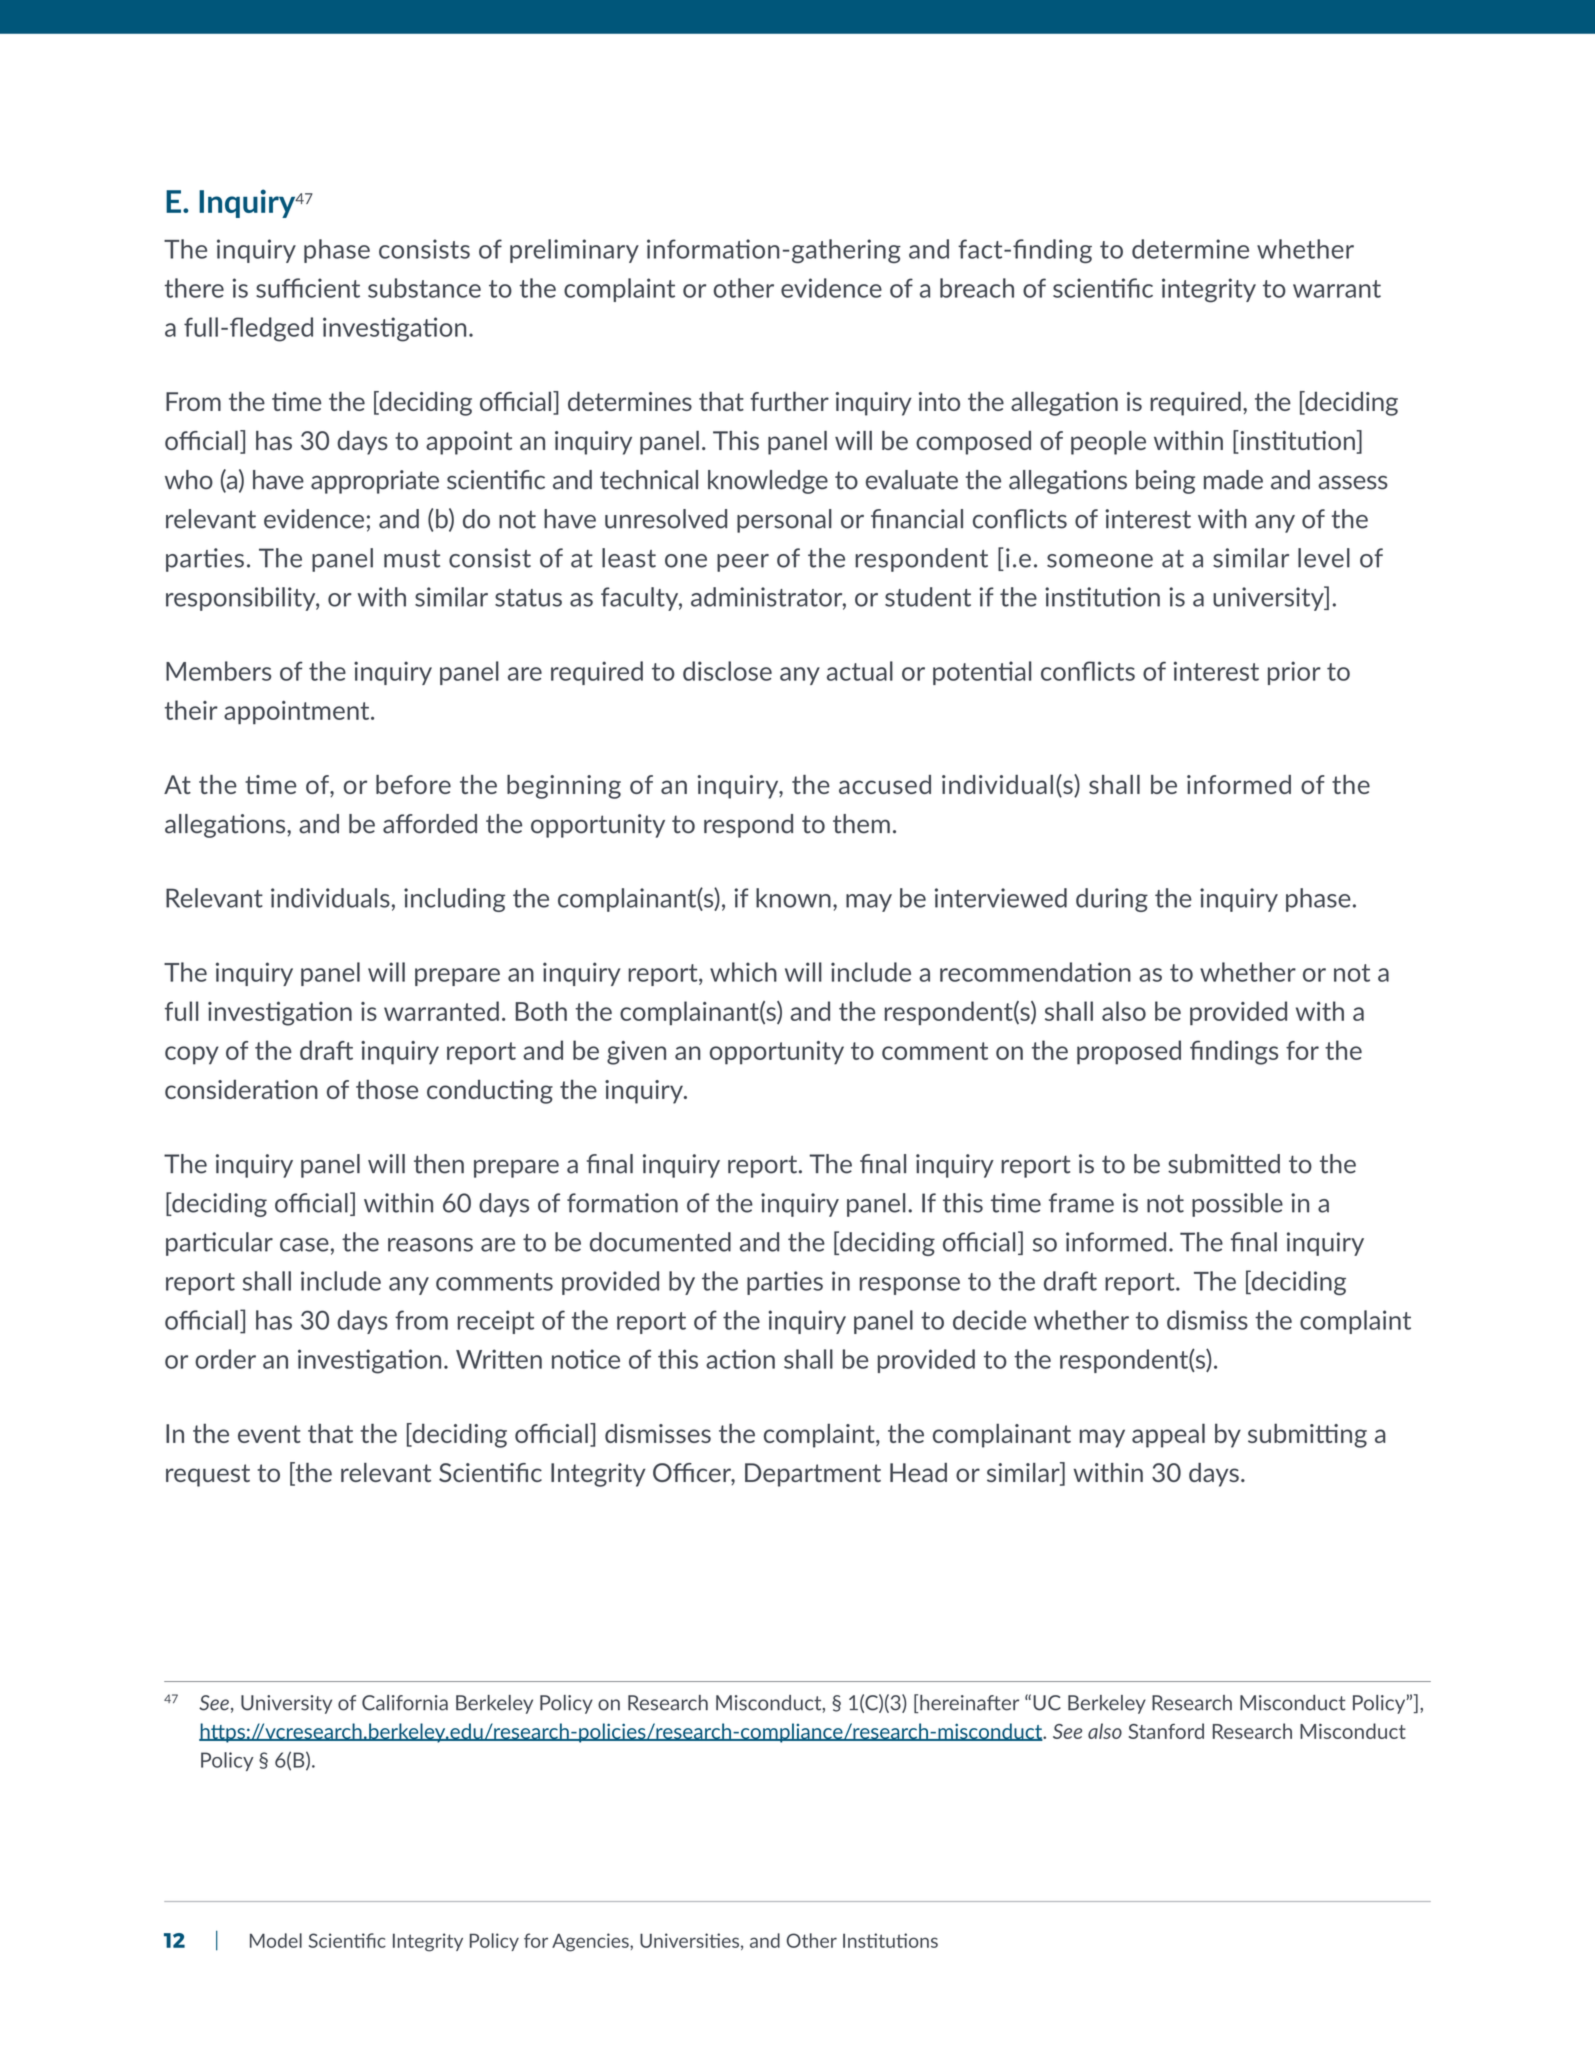  Describe the element at coordinates (387, 1089) in the screenshot. I see `those` at that location.
